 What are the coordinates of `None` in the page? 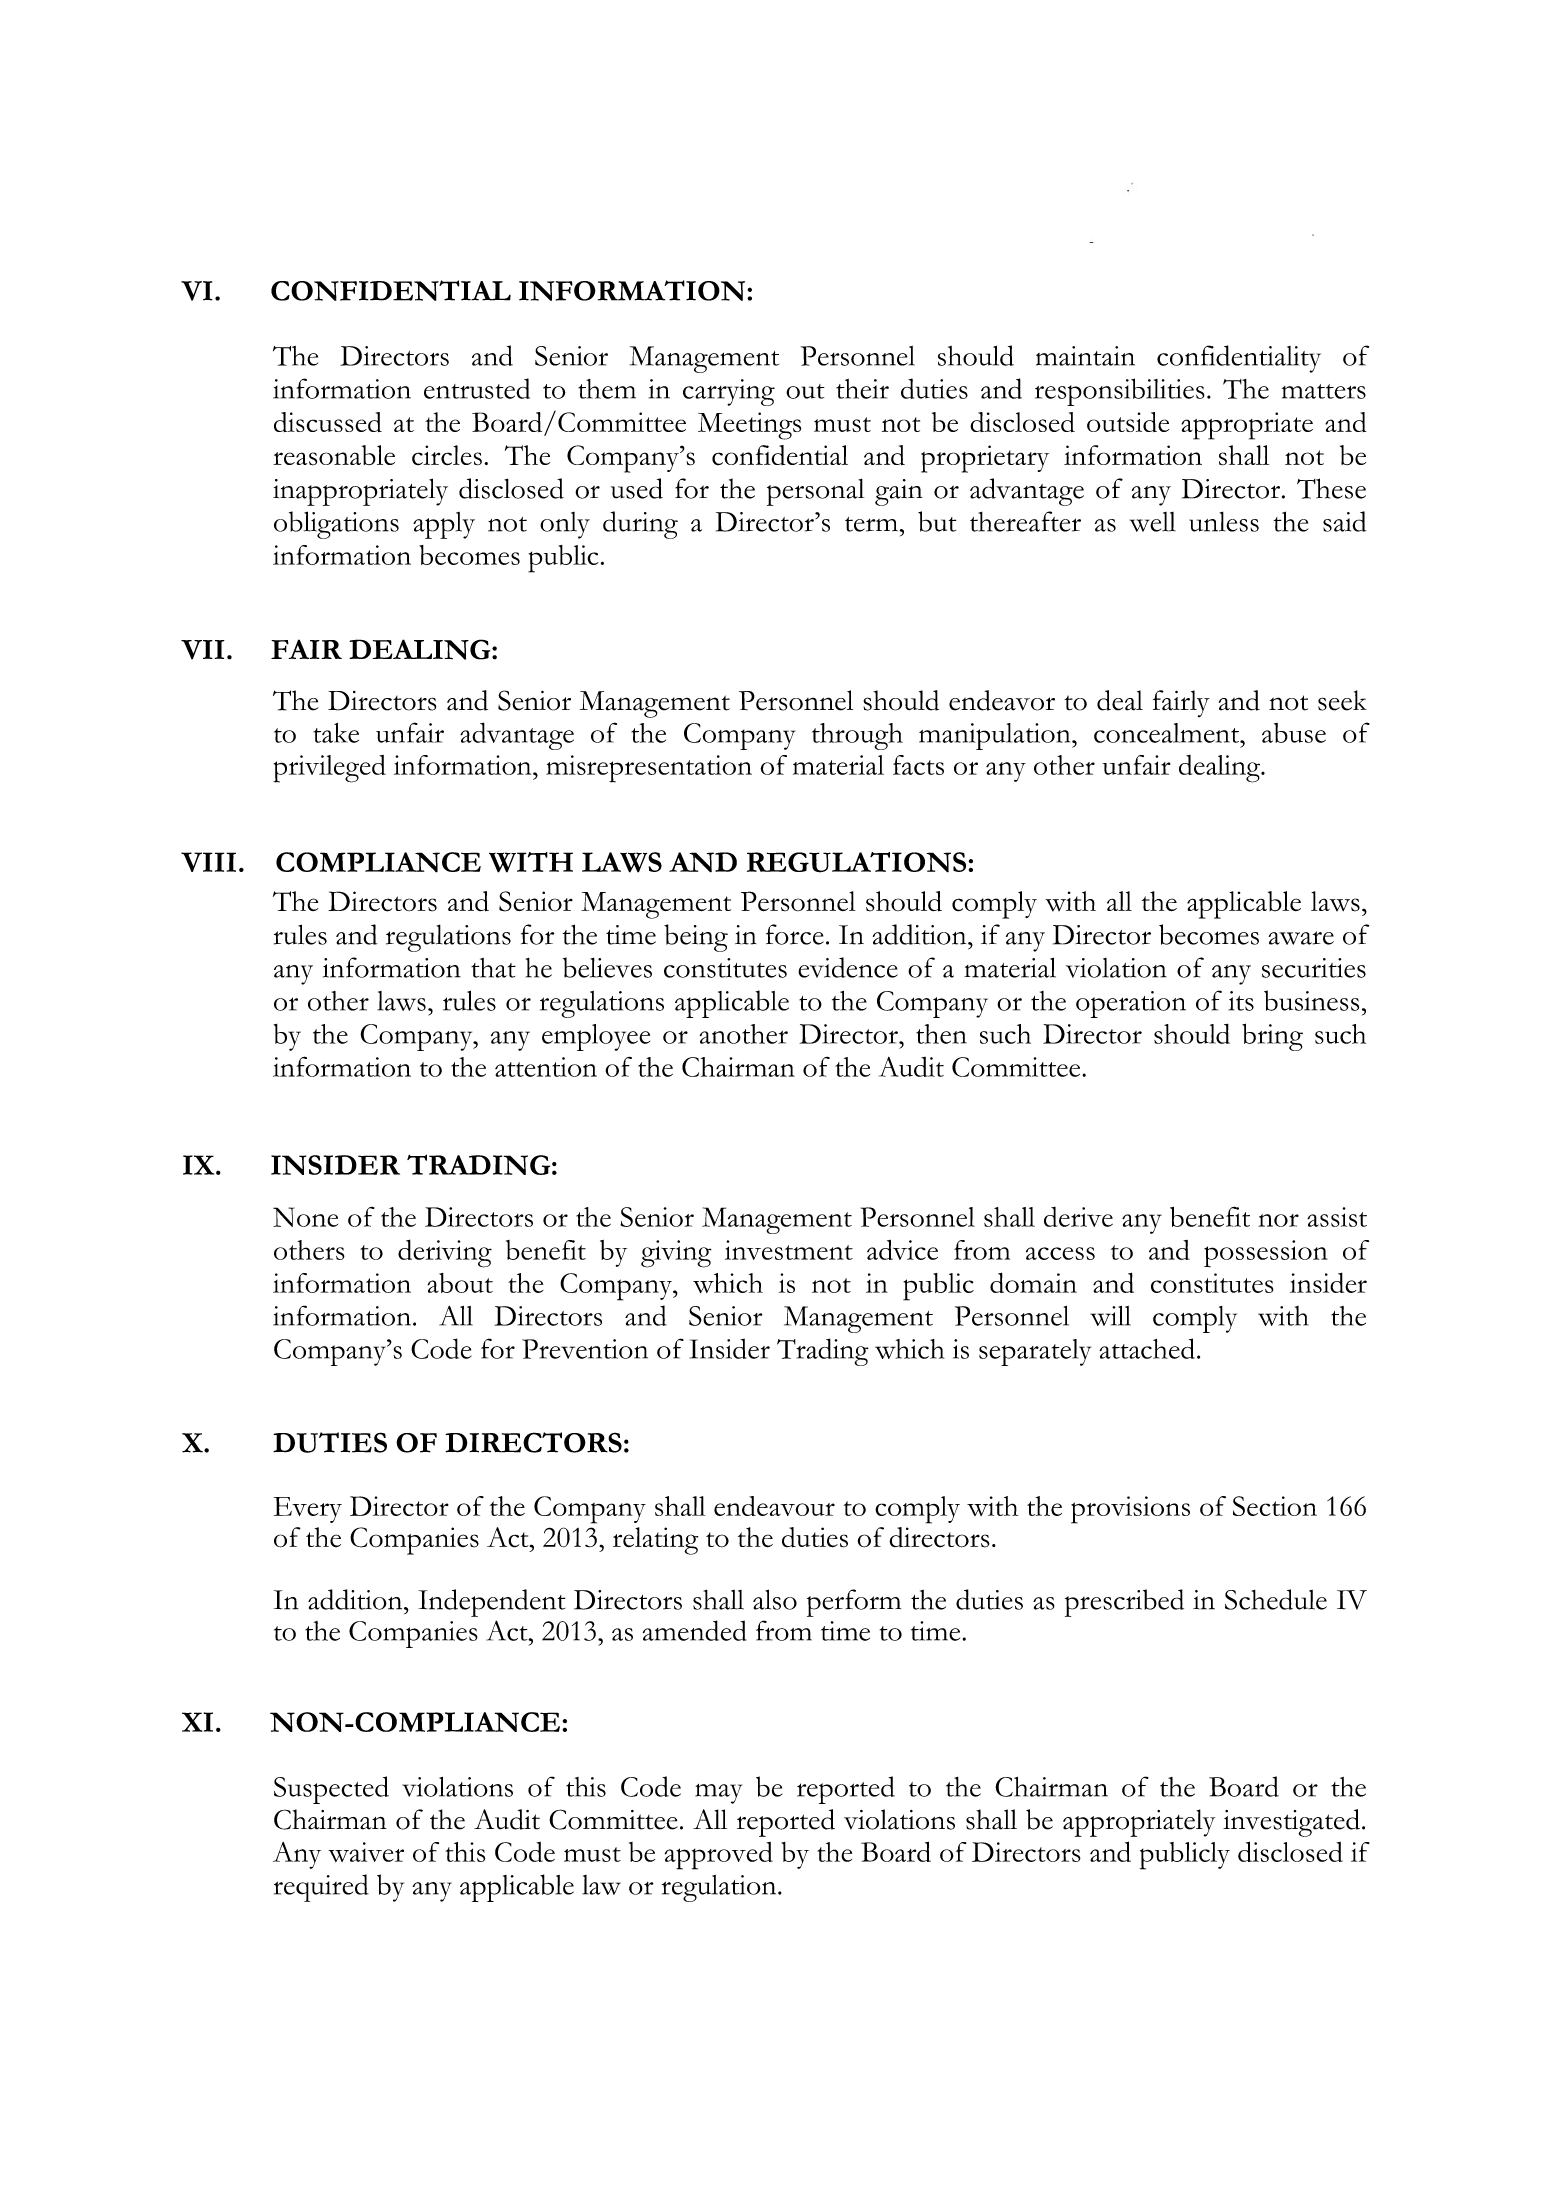 It's located at (305, 1217).
